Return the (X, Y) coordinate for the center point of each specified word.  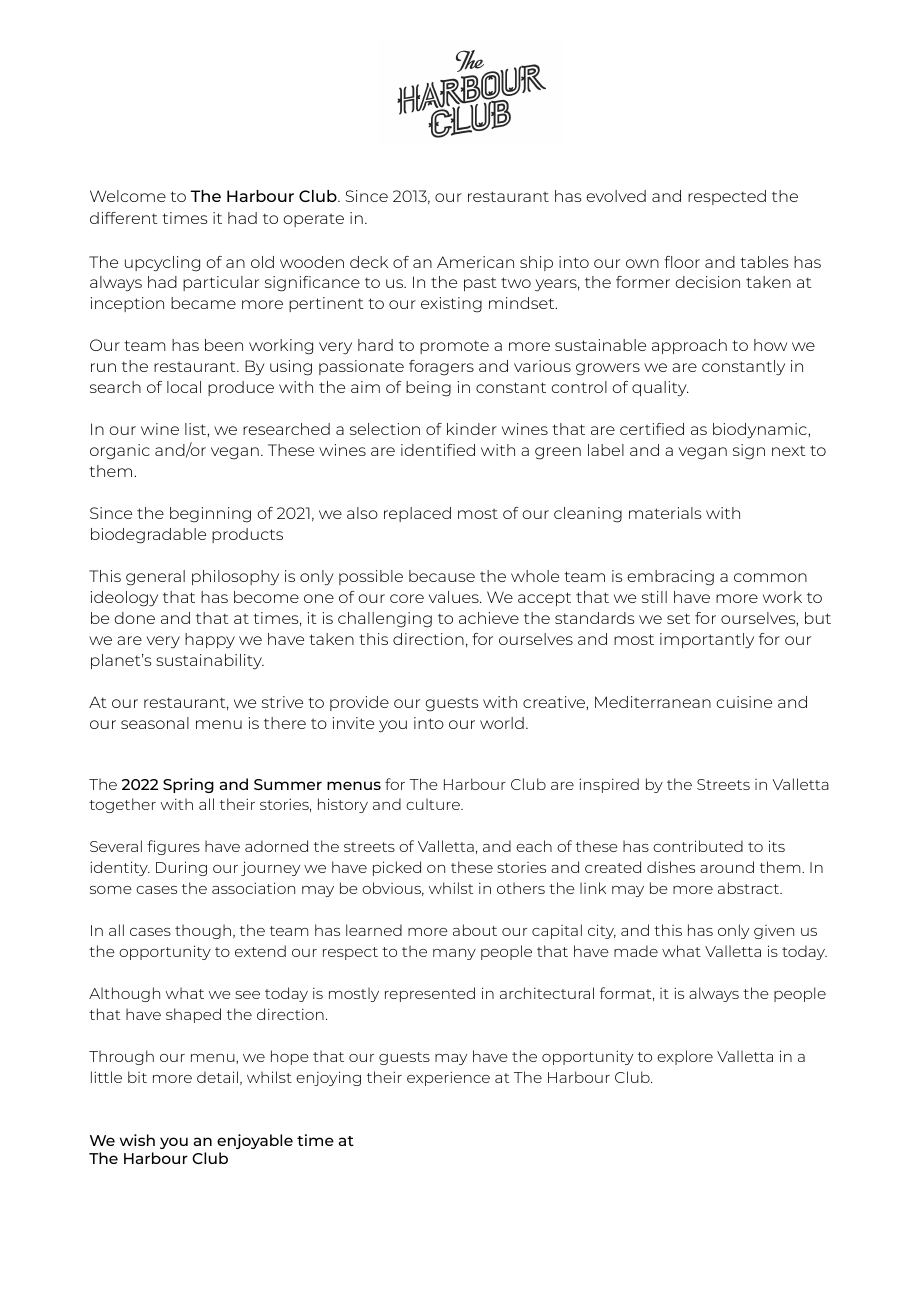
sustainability (210, 662)
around (727, 867)
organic (120, 452)
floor (682, 262)
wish (137, 1140)
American (475, 262)
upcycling (162, 264)
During (181, 868)
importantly (707, 641)
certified (652, 429)
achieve (489, 618)
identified (438, 450)
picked (397, 868)
